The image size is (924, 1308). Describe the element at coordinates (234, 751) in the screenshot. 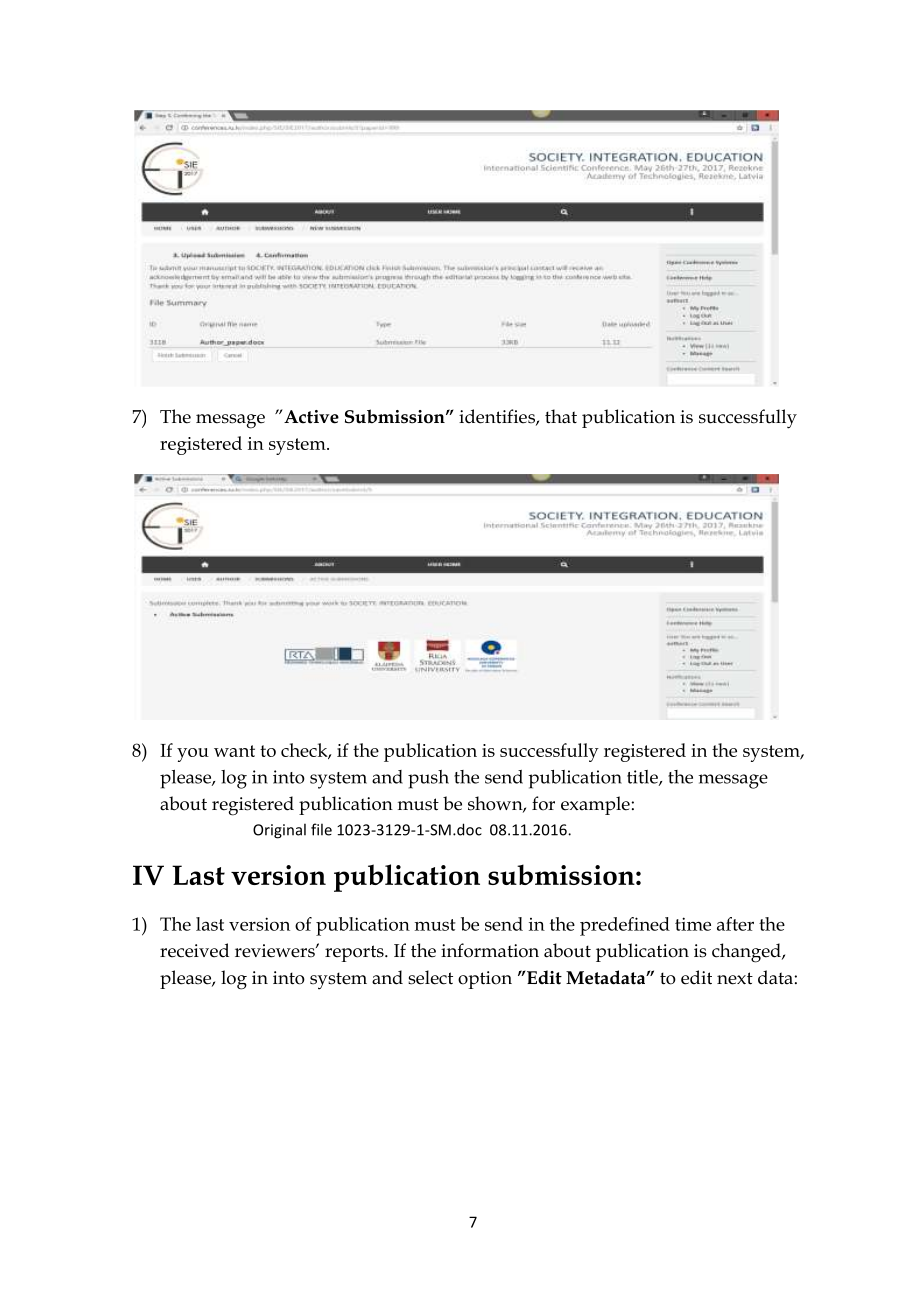

I see `want` at that location.
